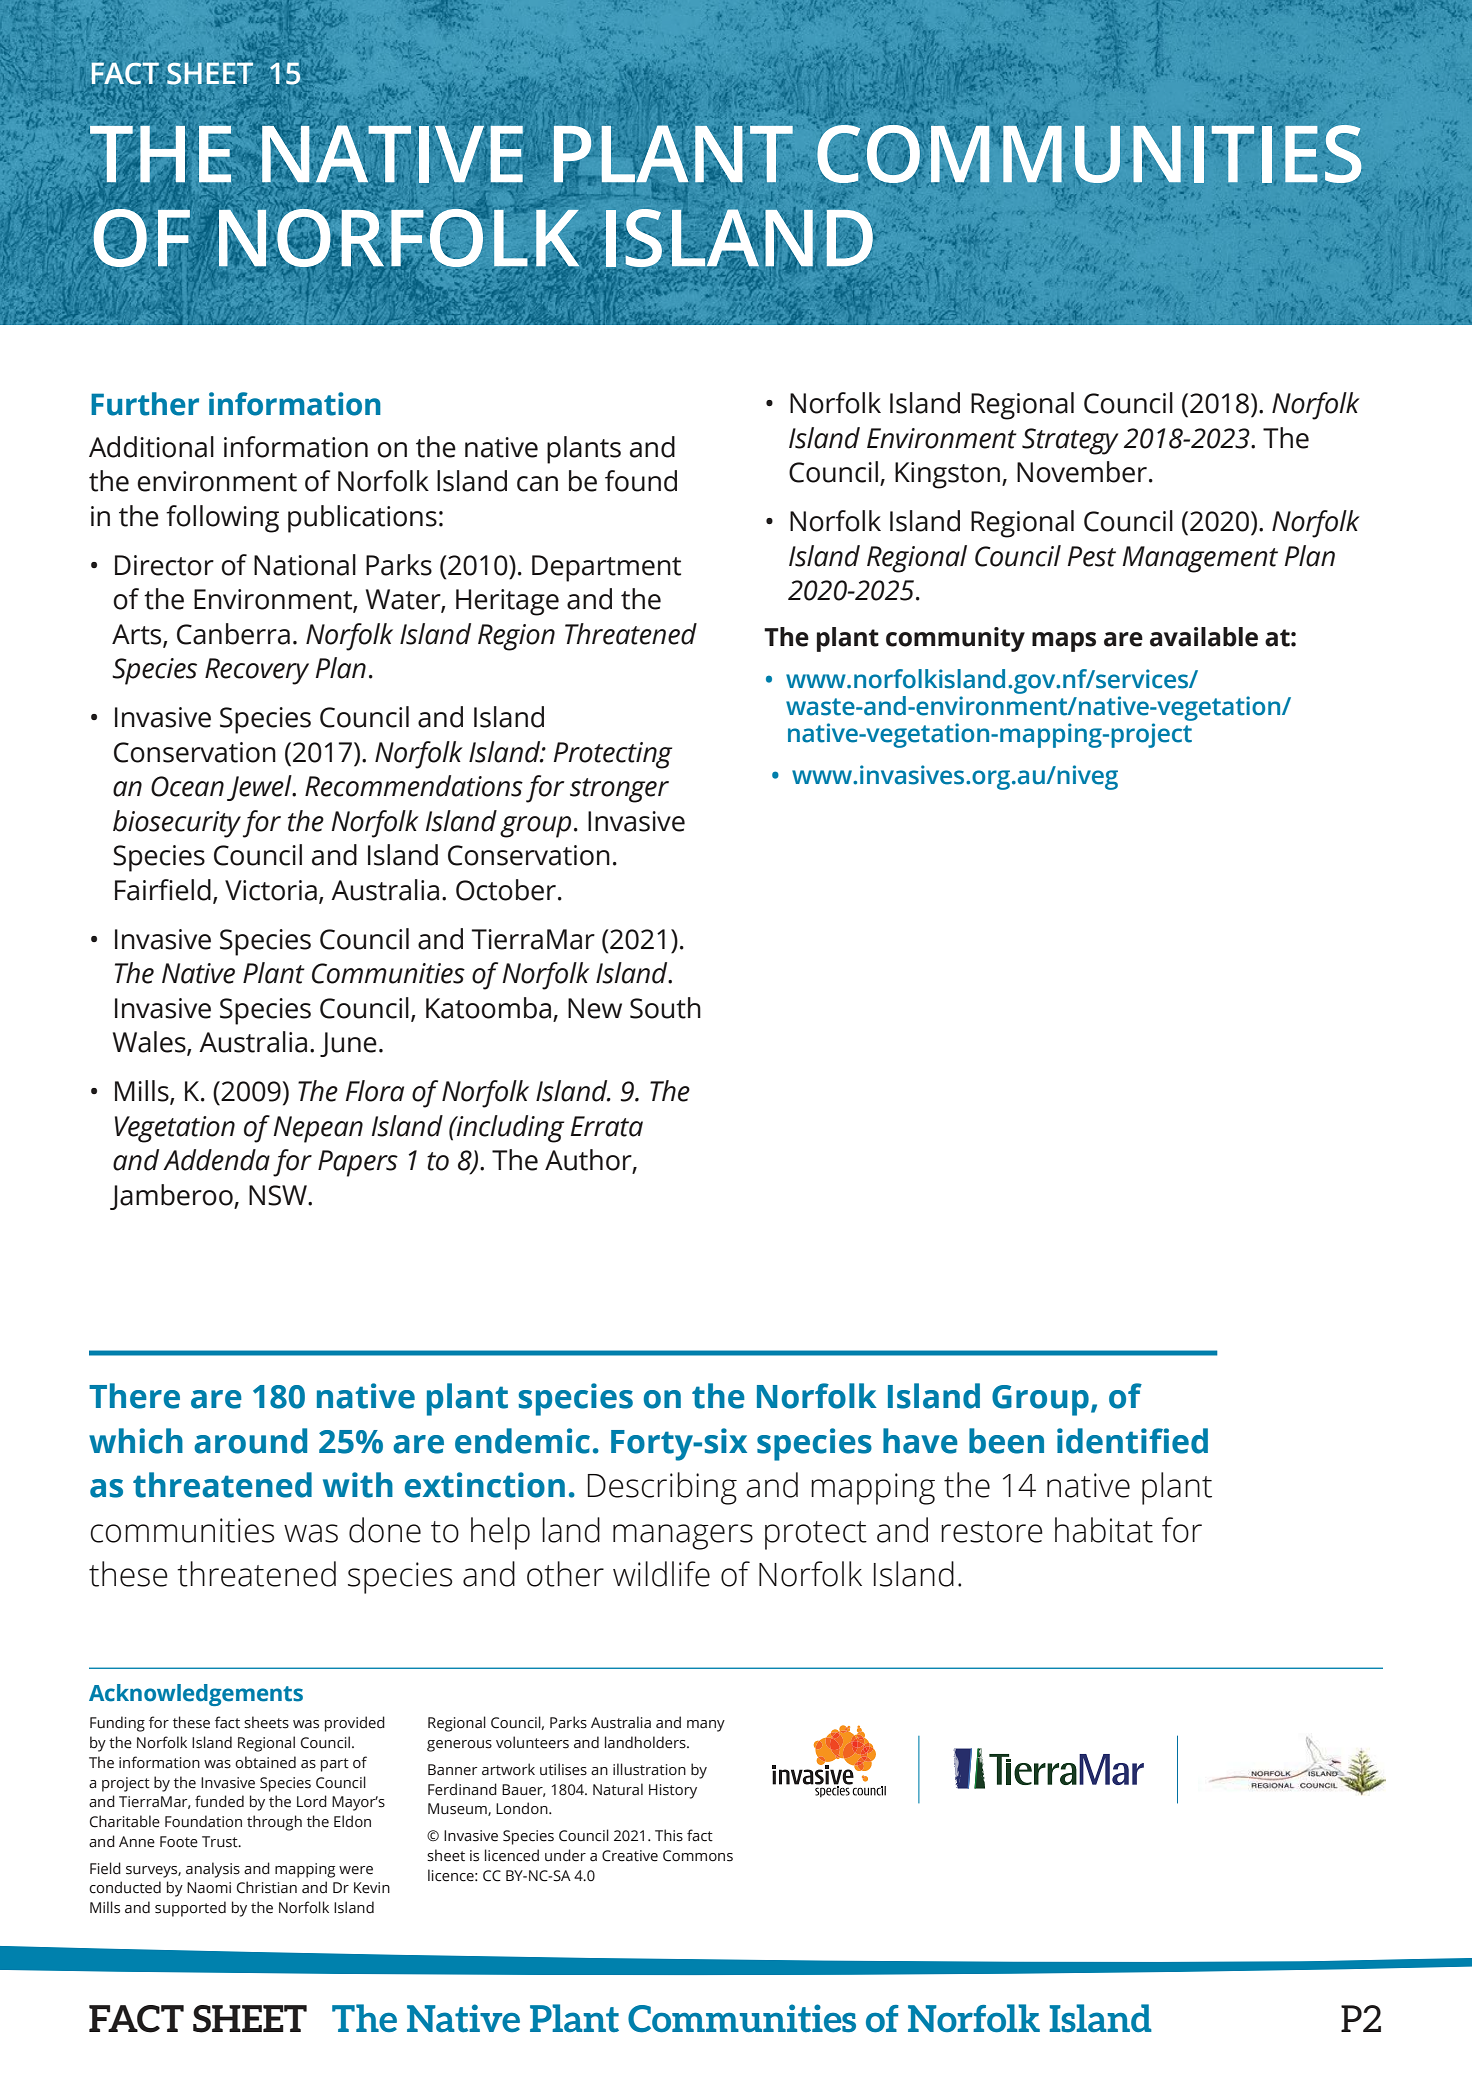  Describe the element at coordinates (151, 447) in the document. I see `Additional` at that location.
